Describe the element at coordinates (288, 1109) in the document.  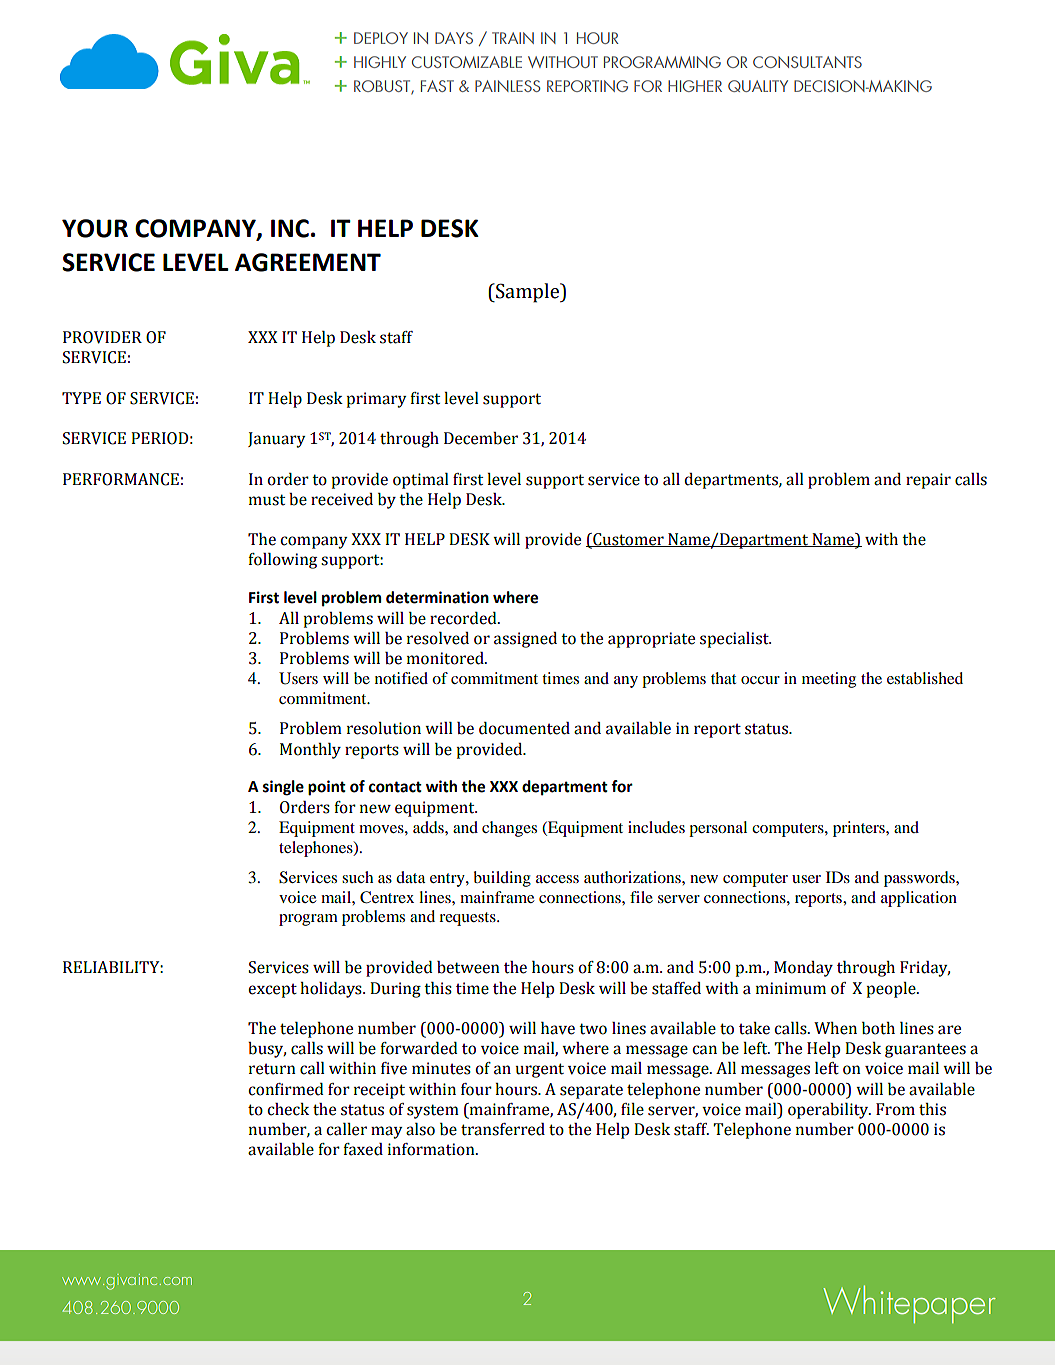
I see `check` at that location.
